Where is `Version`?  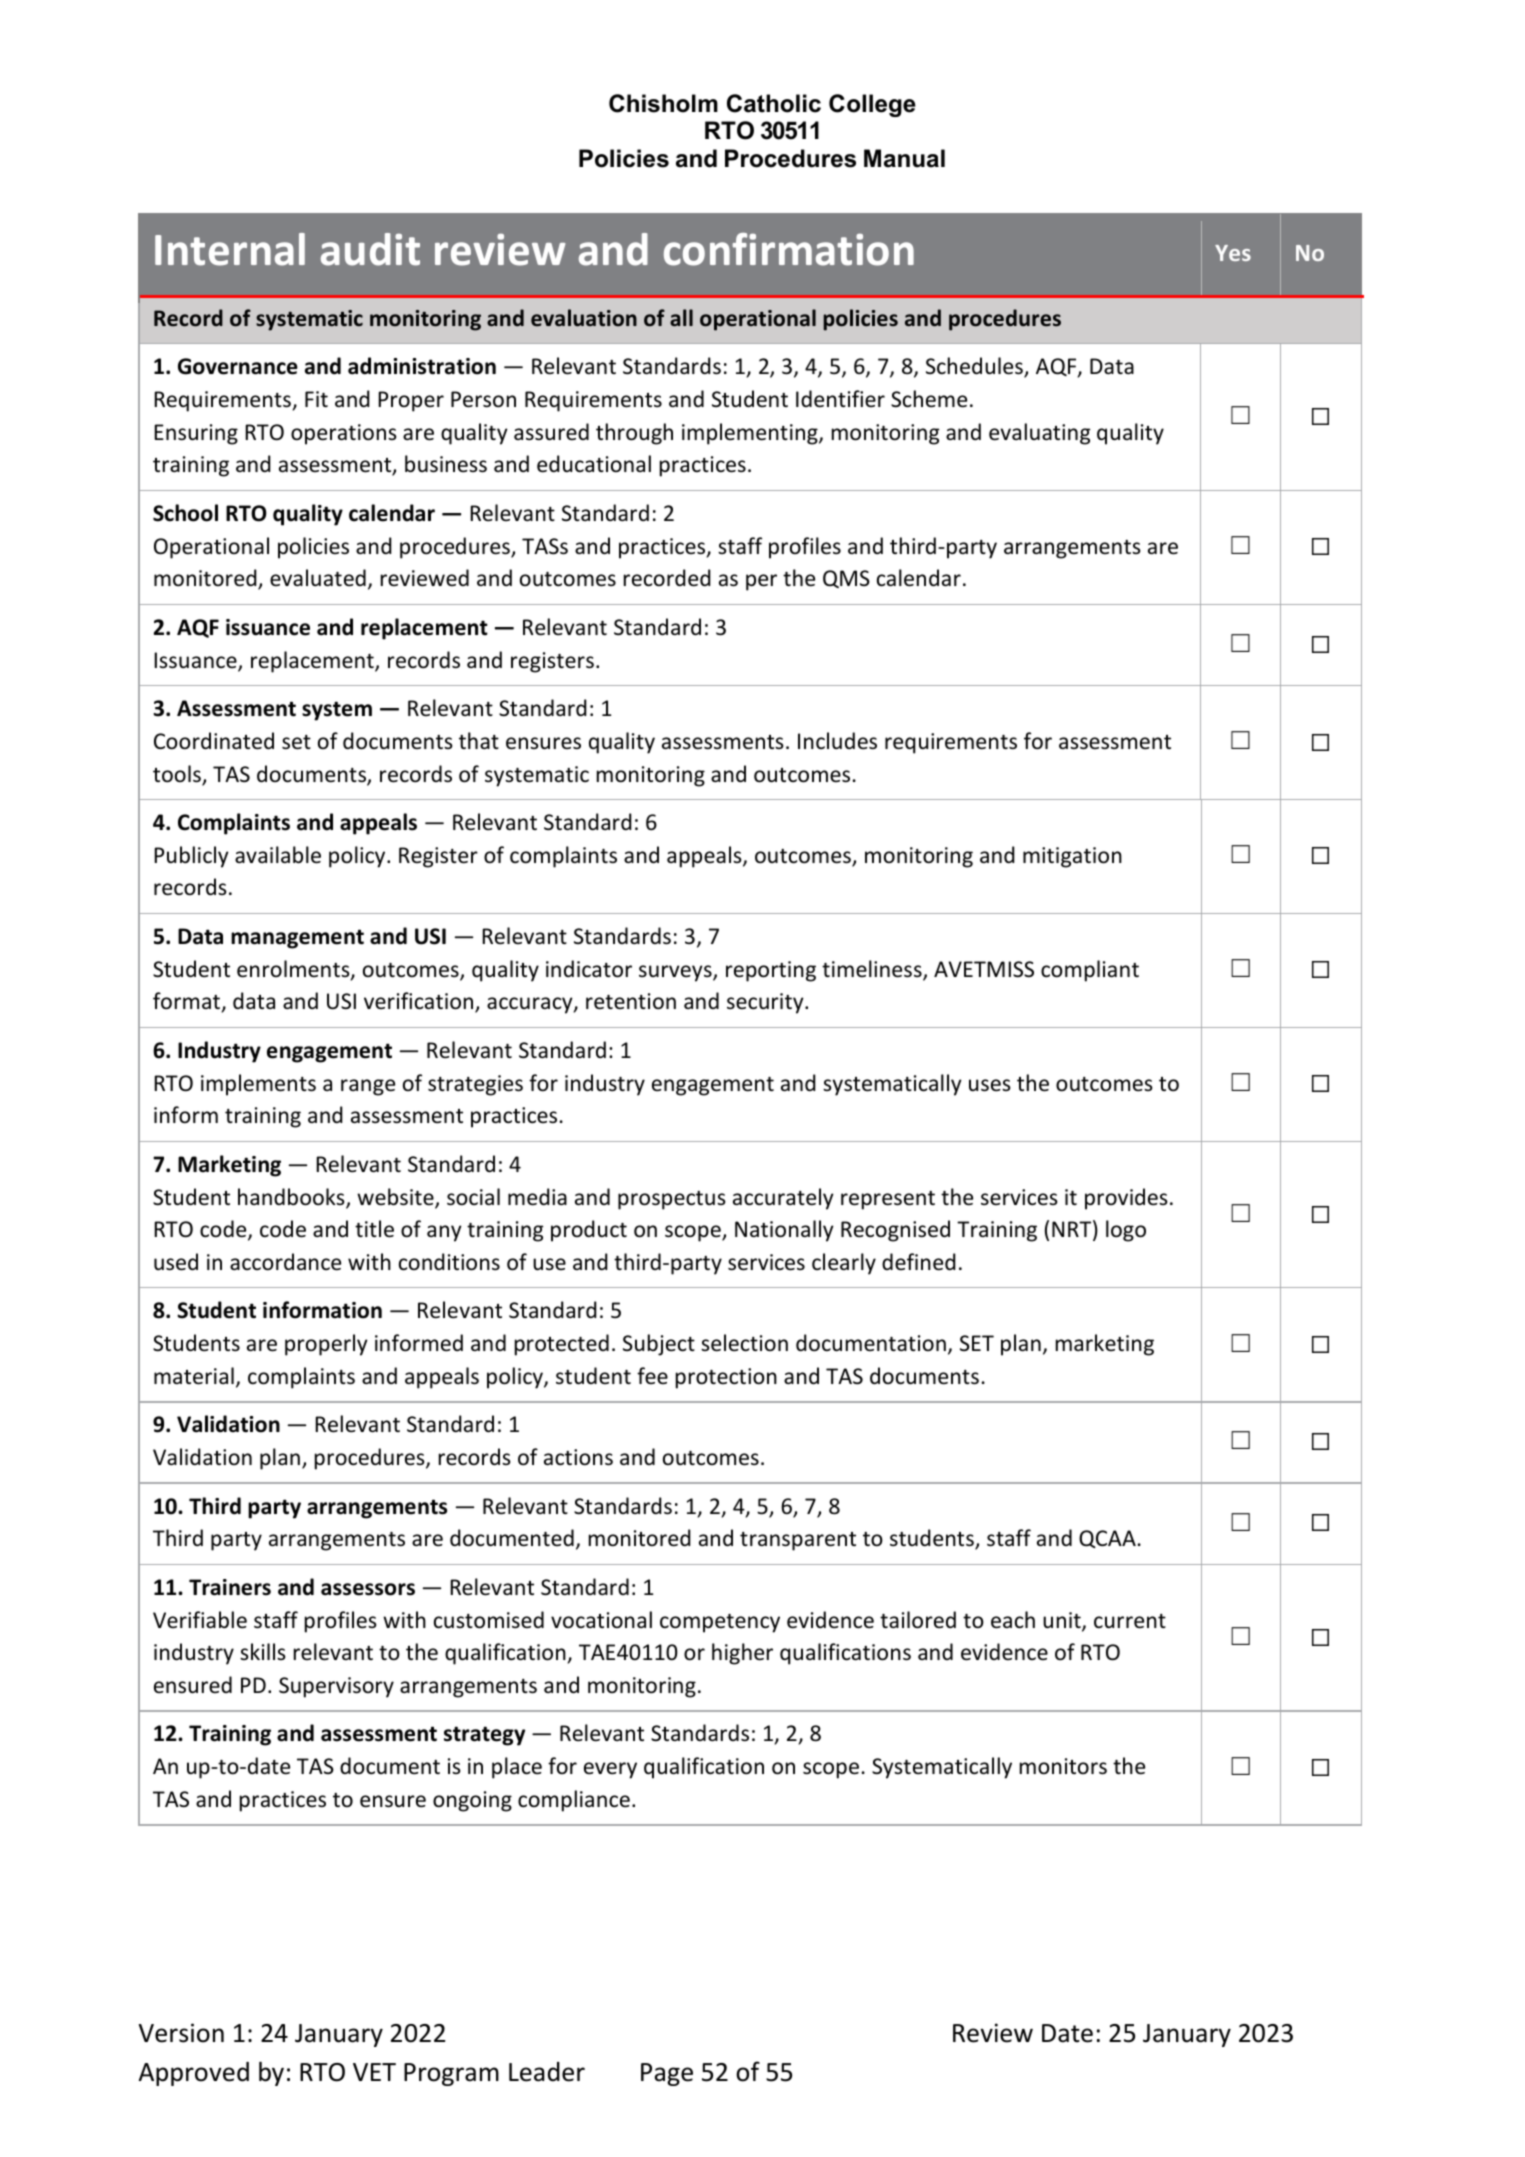
Version is located at coordinates (181, 2033).
